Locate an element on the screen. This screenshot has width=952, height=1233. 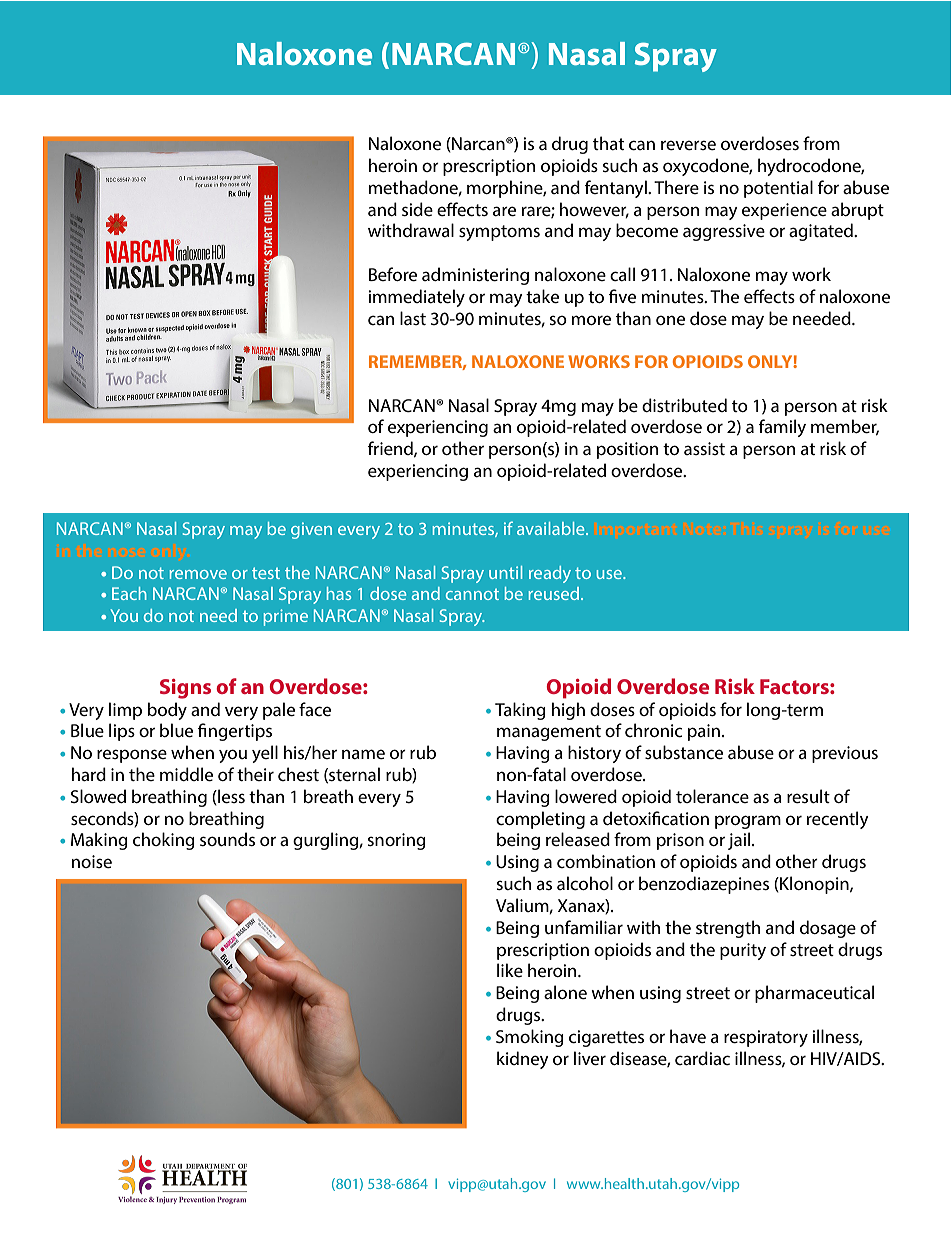
Taking is located at coordinates (520, 711).
